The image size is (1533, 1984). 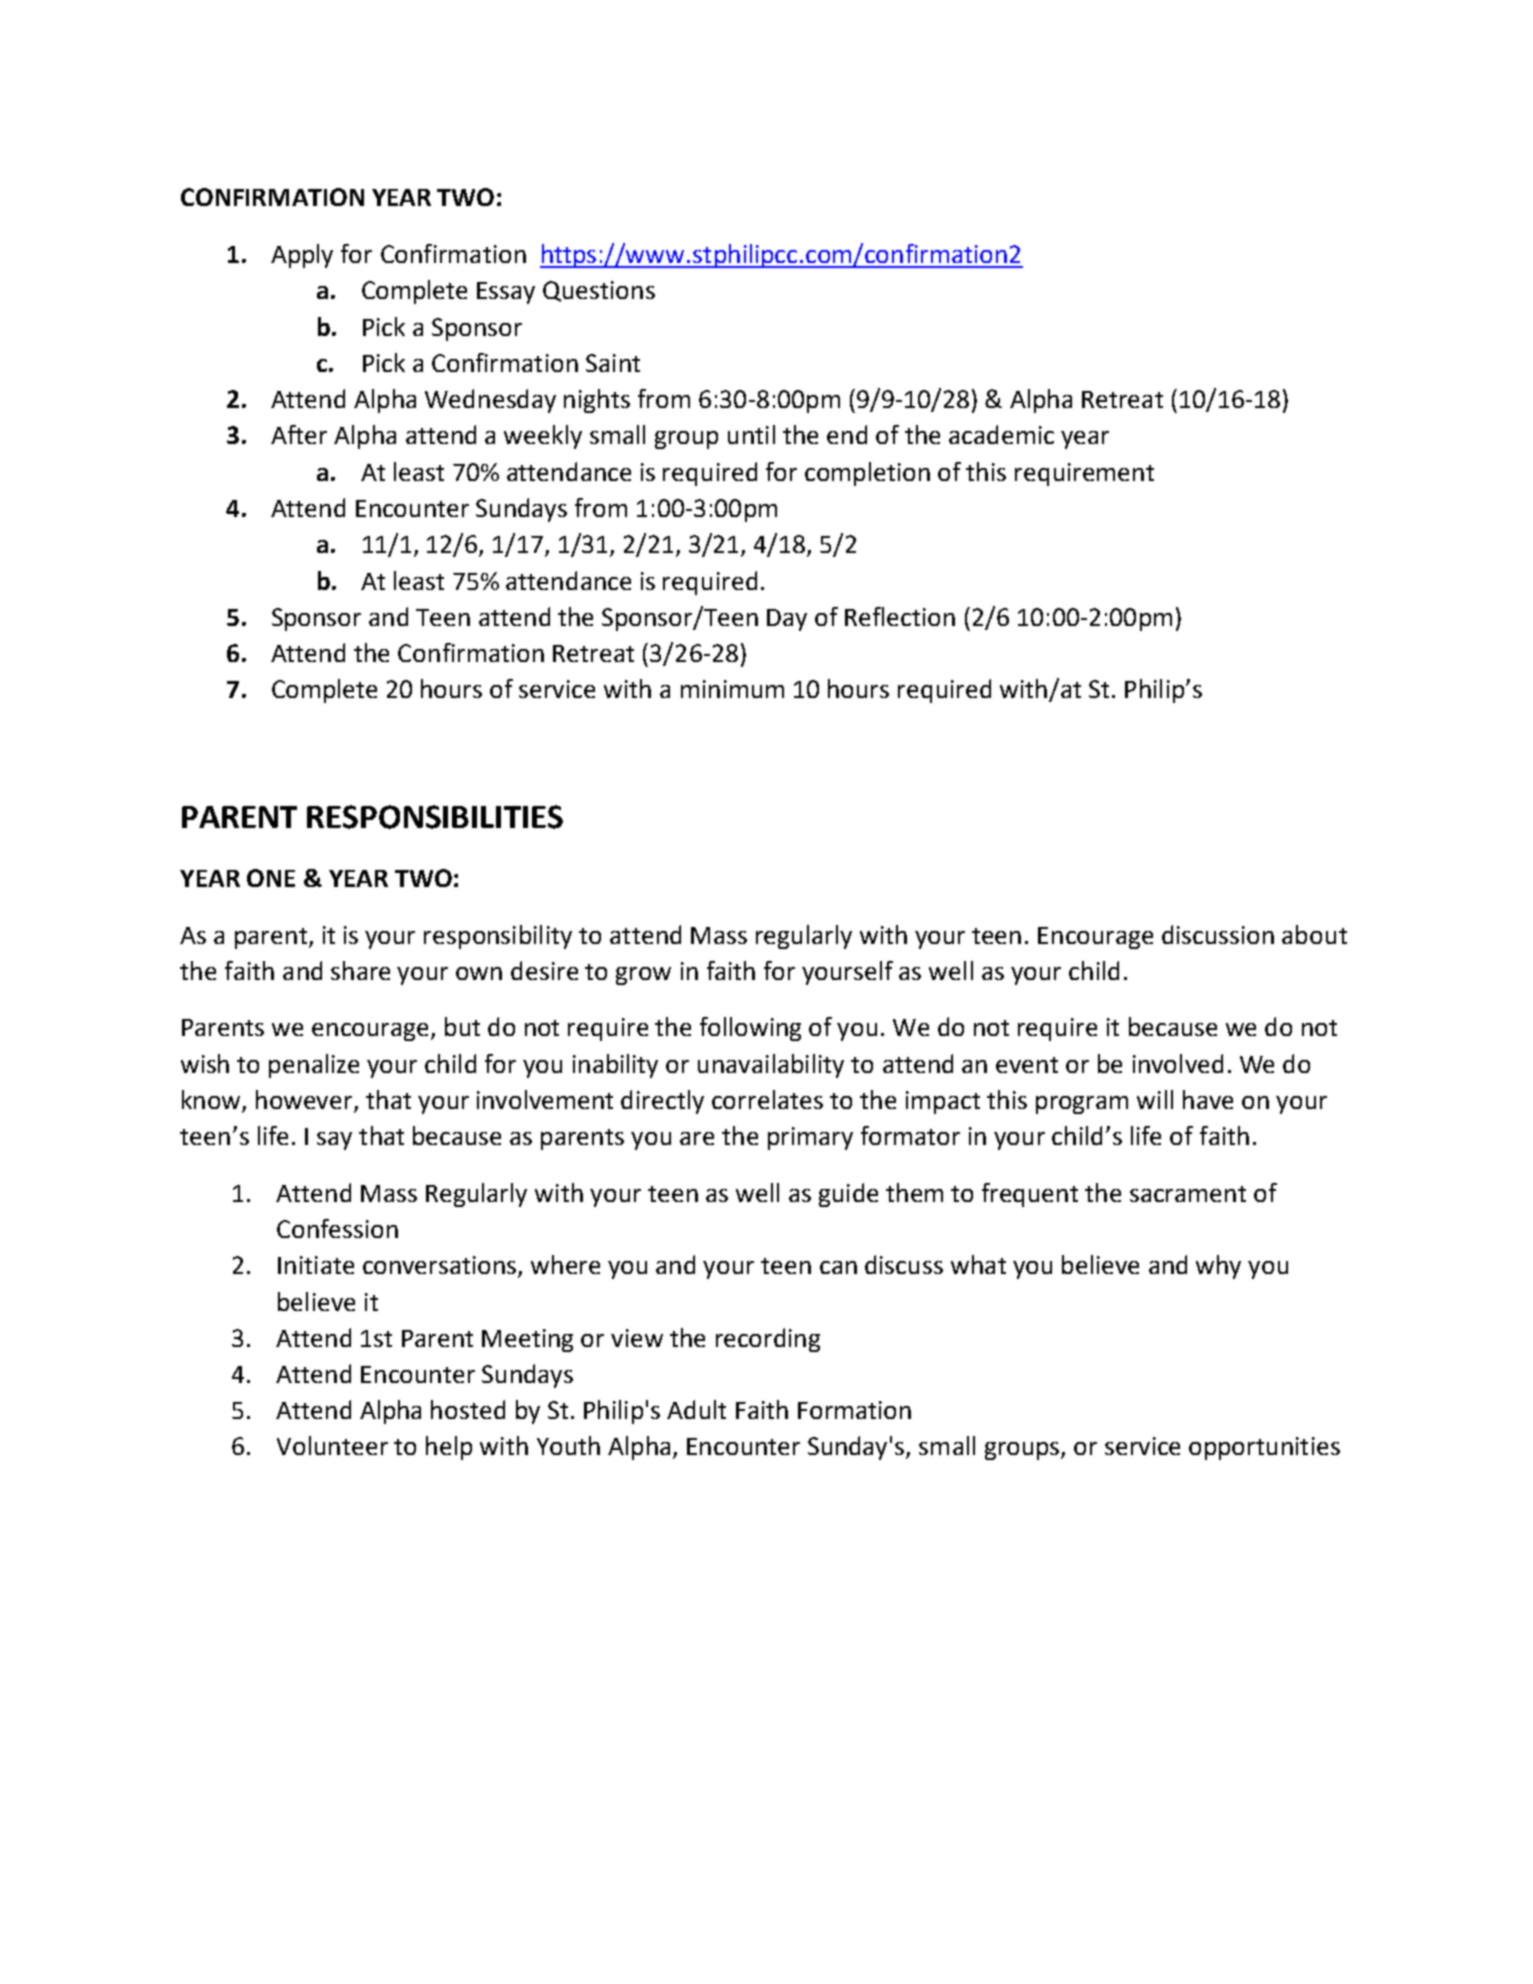 What do you see at coordinates (750, 1029) in the page?
I see `following` at bounding box center [750, 1029].
